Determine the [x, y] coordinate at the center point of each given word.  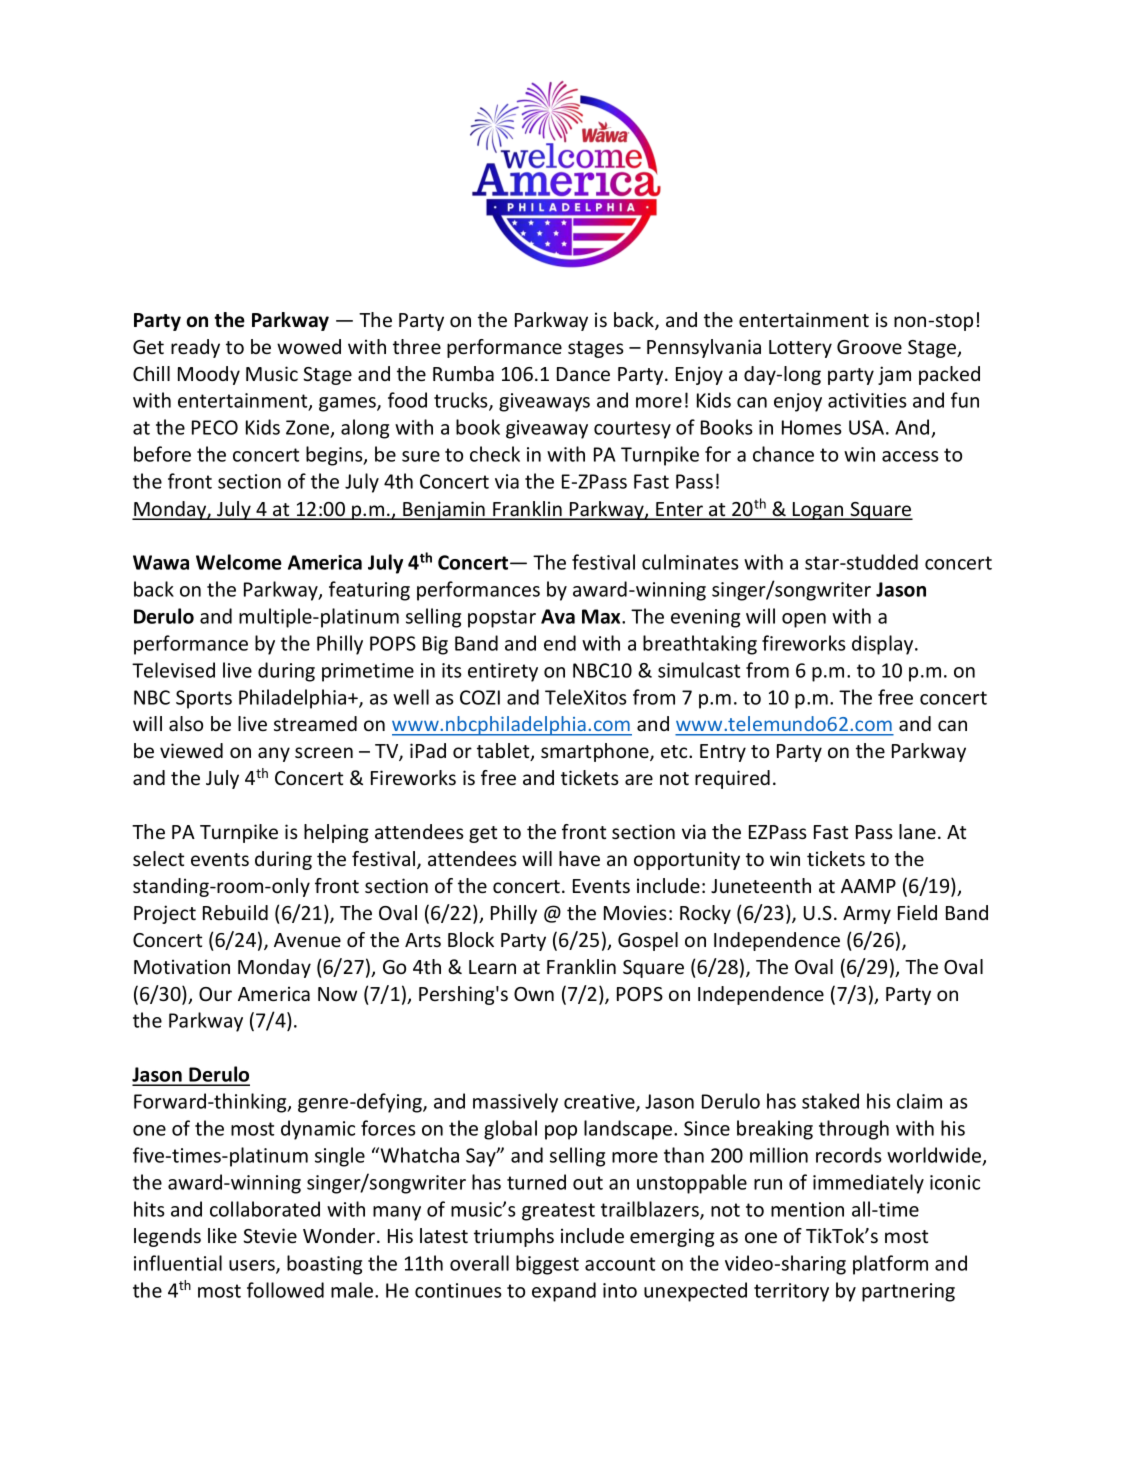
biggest [547, 1265]
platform [890, 1265]
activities [867, 400]
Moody [209, 375]
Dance [583, 374]
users [253, 1266]
